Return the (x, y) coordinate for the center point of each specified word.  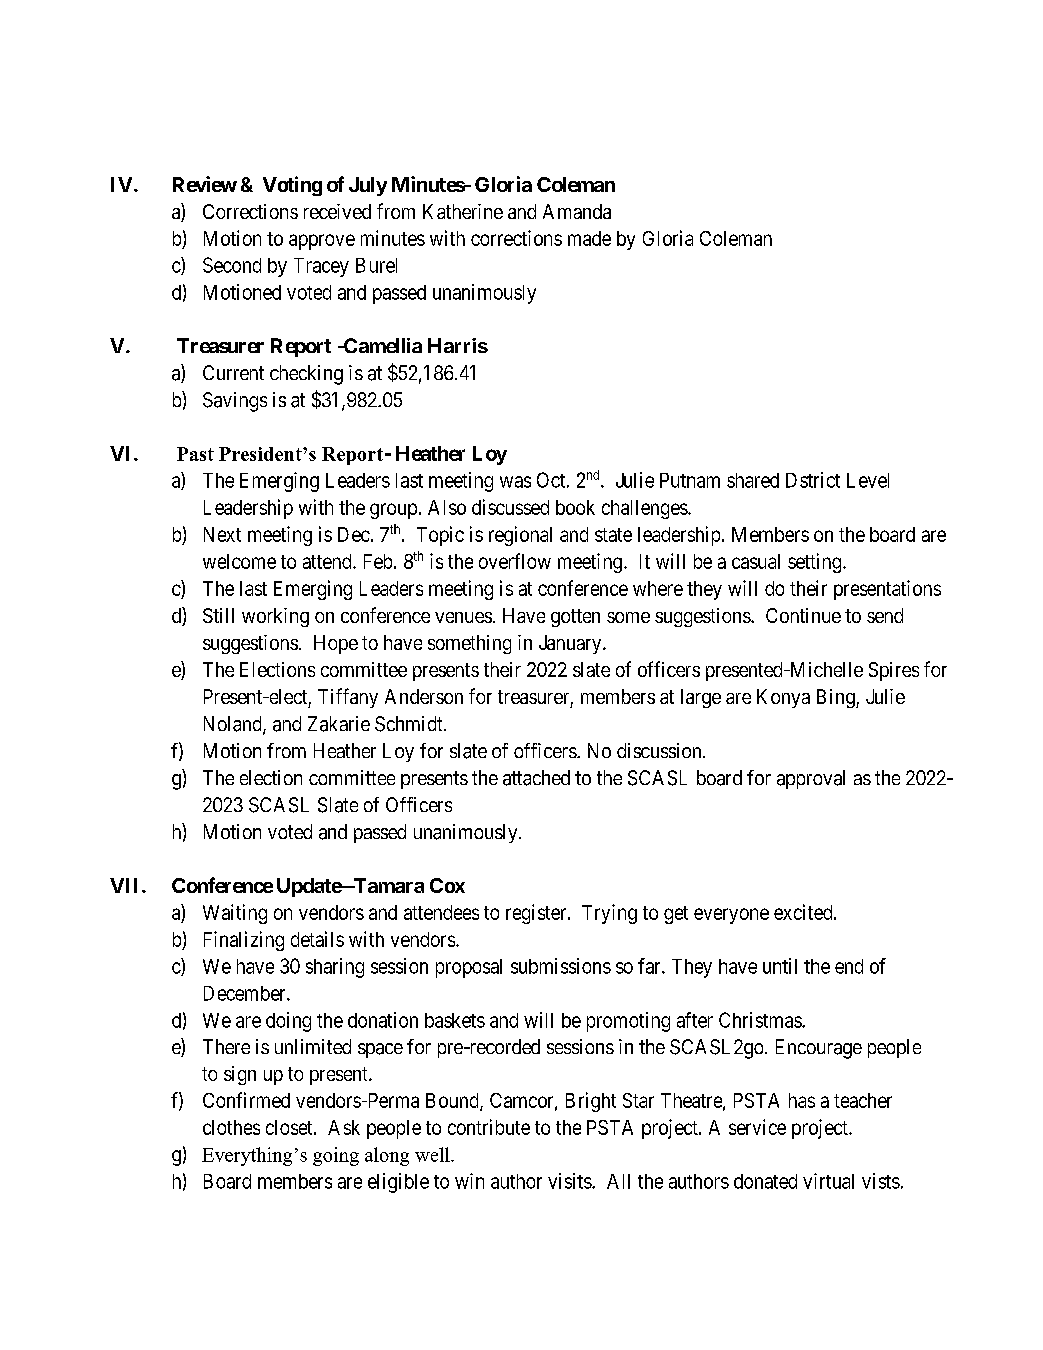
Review (205, 184)
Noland (234, 725)
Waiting (235, 914)
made (589, 238)
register (537, 914)
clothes (231, 1127)
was (515, 482)
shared (753, 480)
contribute (489, 1127)
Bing (837, 698)
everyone (731, 916)
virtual (828, 1181)
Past (195, 454)
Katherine (463, 211)
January (571, 644)
